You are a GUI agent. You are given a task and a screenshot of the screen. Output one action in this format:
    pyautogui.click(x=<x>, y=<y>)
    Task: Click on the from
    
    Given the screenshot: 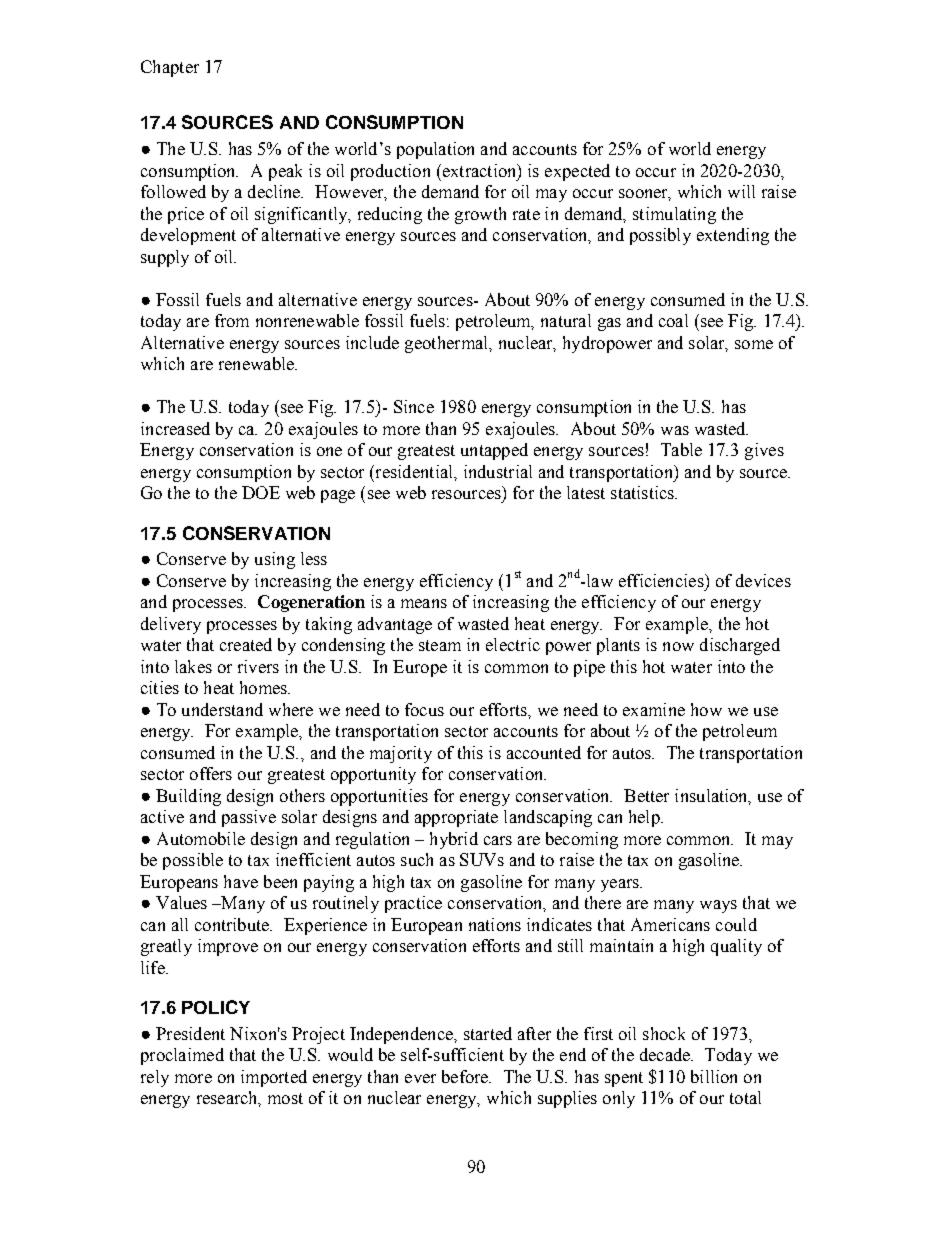 What is the action you would take?
    pyautogui.click(x=232, y=320)
